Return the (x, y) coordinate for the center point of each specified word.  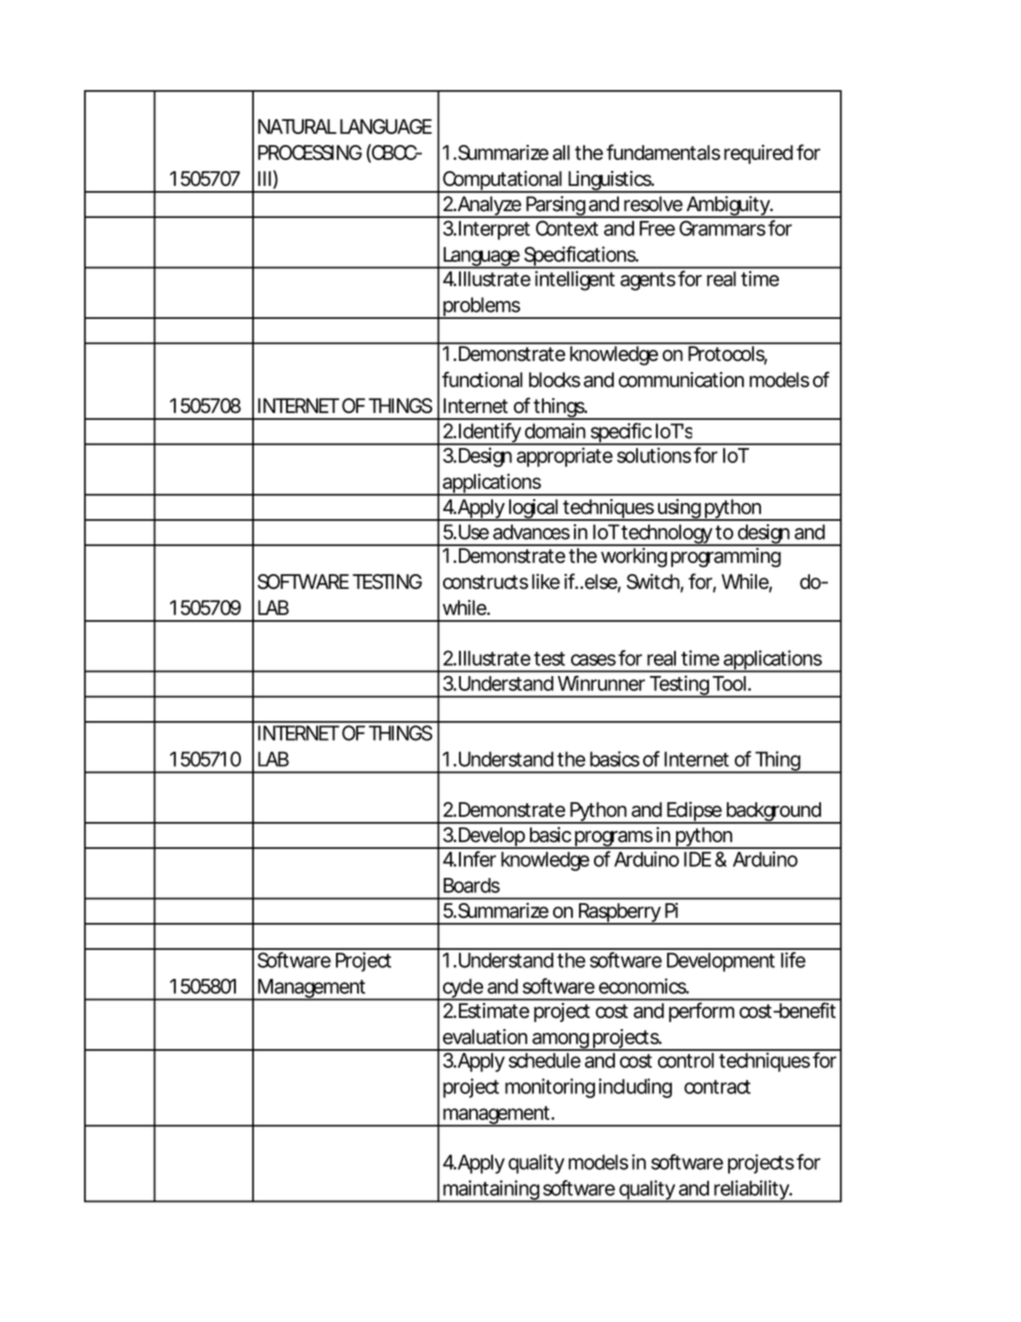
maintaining (491, 1191)
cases (593, 660)
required (758, 154)
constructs (485, 582)
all (561, 152)
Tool (729, 683)
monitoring (550, 1088)
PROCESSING (310, 152)
